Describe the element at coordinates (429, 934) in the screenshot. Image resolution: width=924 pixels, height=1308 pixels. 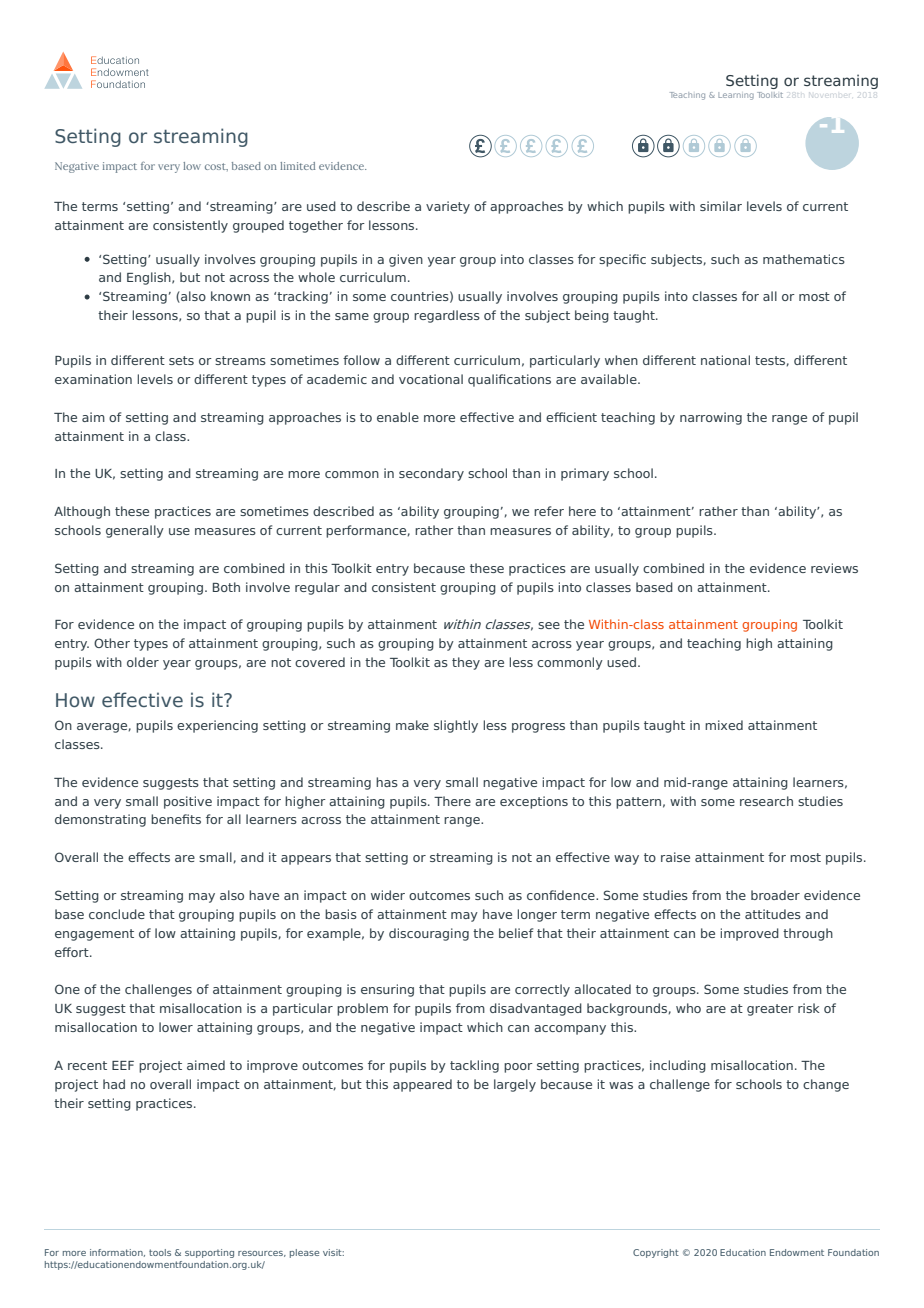
I see `discouraging` at that location.
